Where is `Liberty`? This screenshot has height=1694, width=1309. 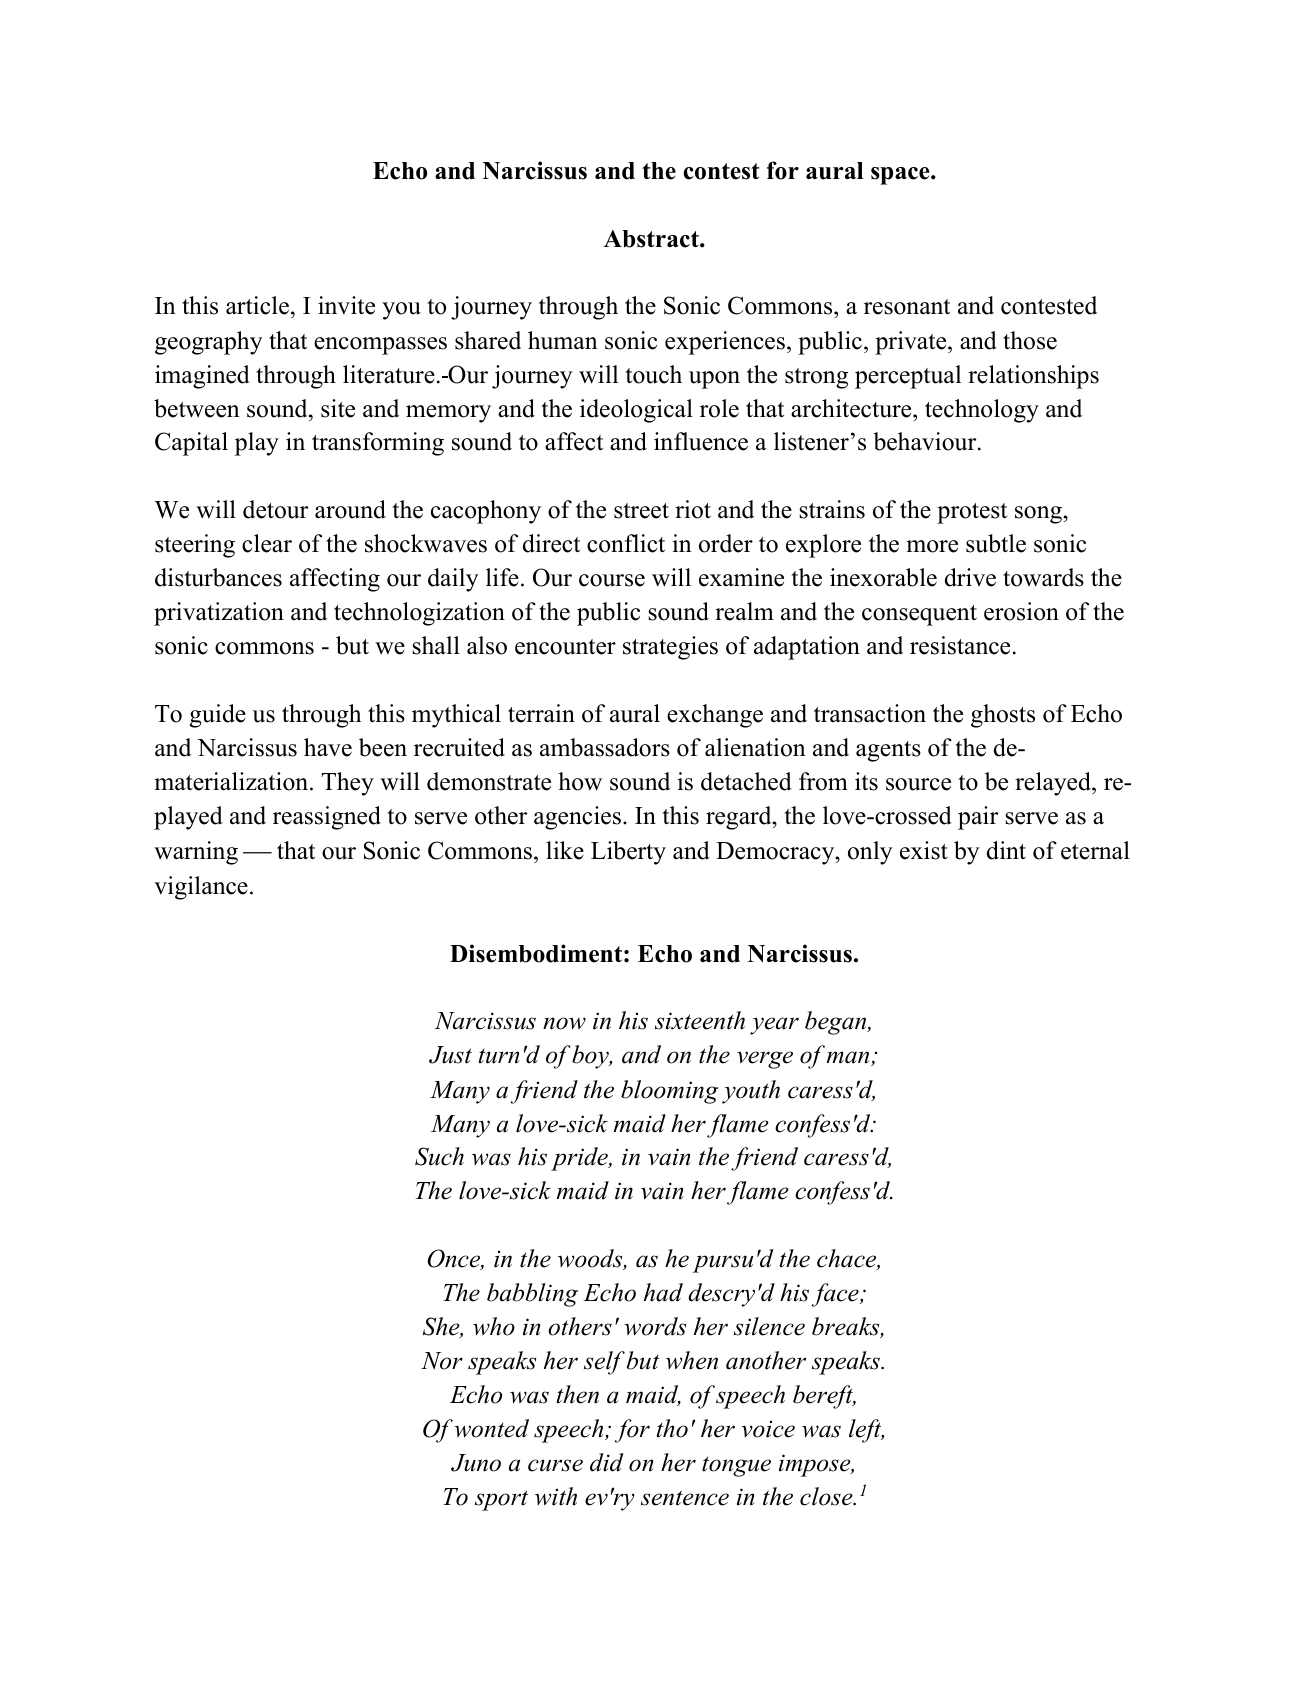 Liberty is located at coordinates (628, 853).
